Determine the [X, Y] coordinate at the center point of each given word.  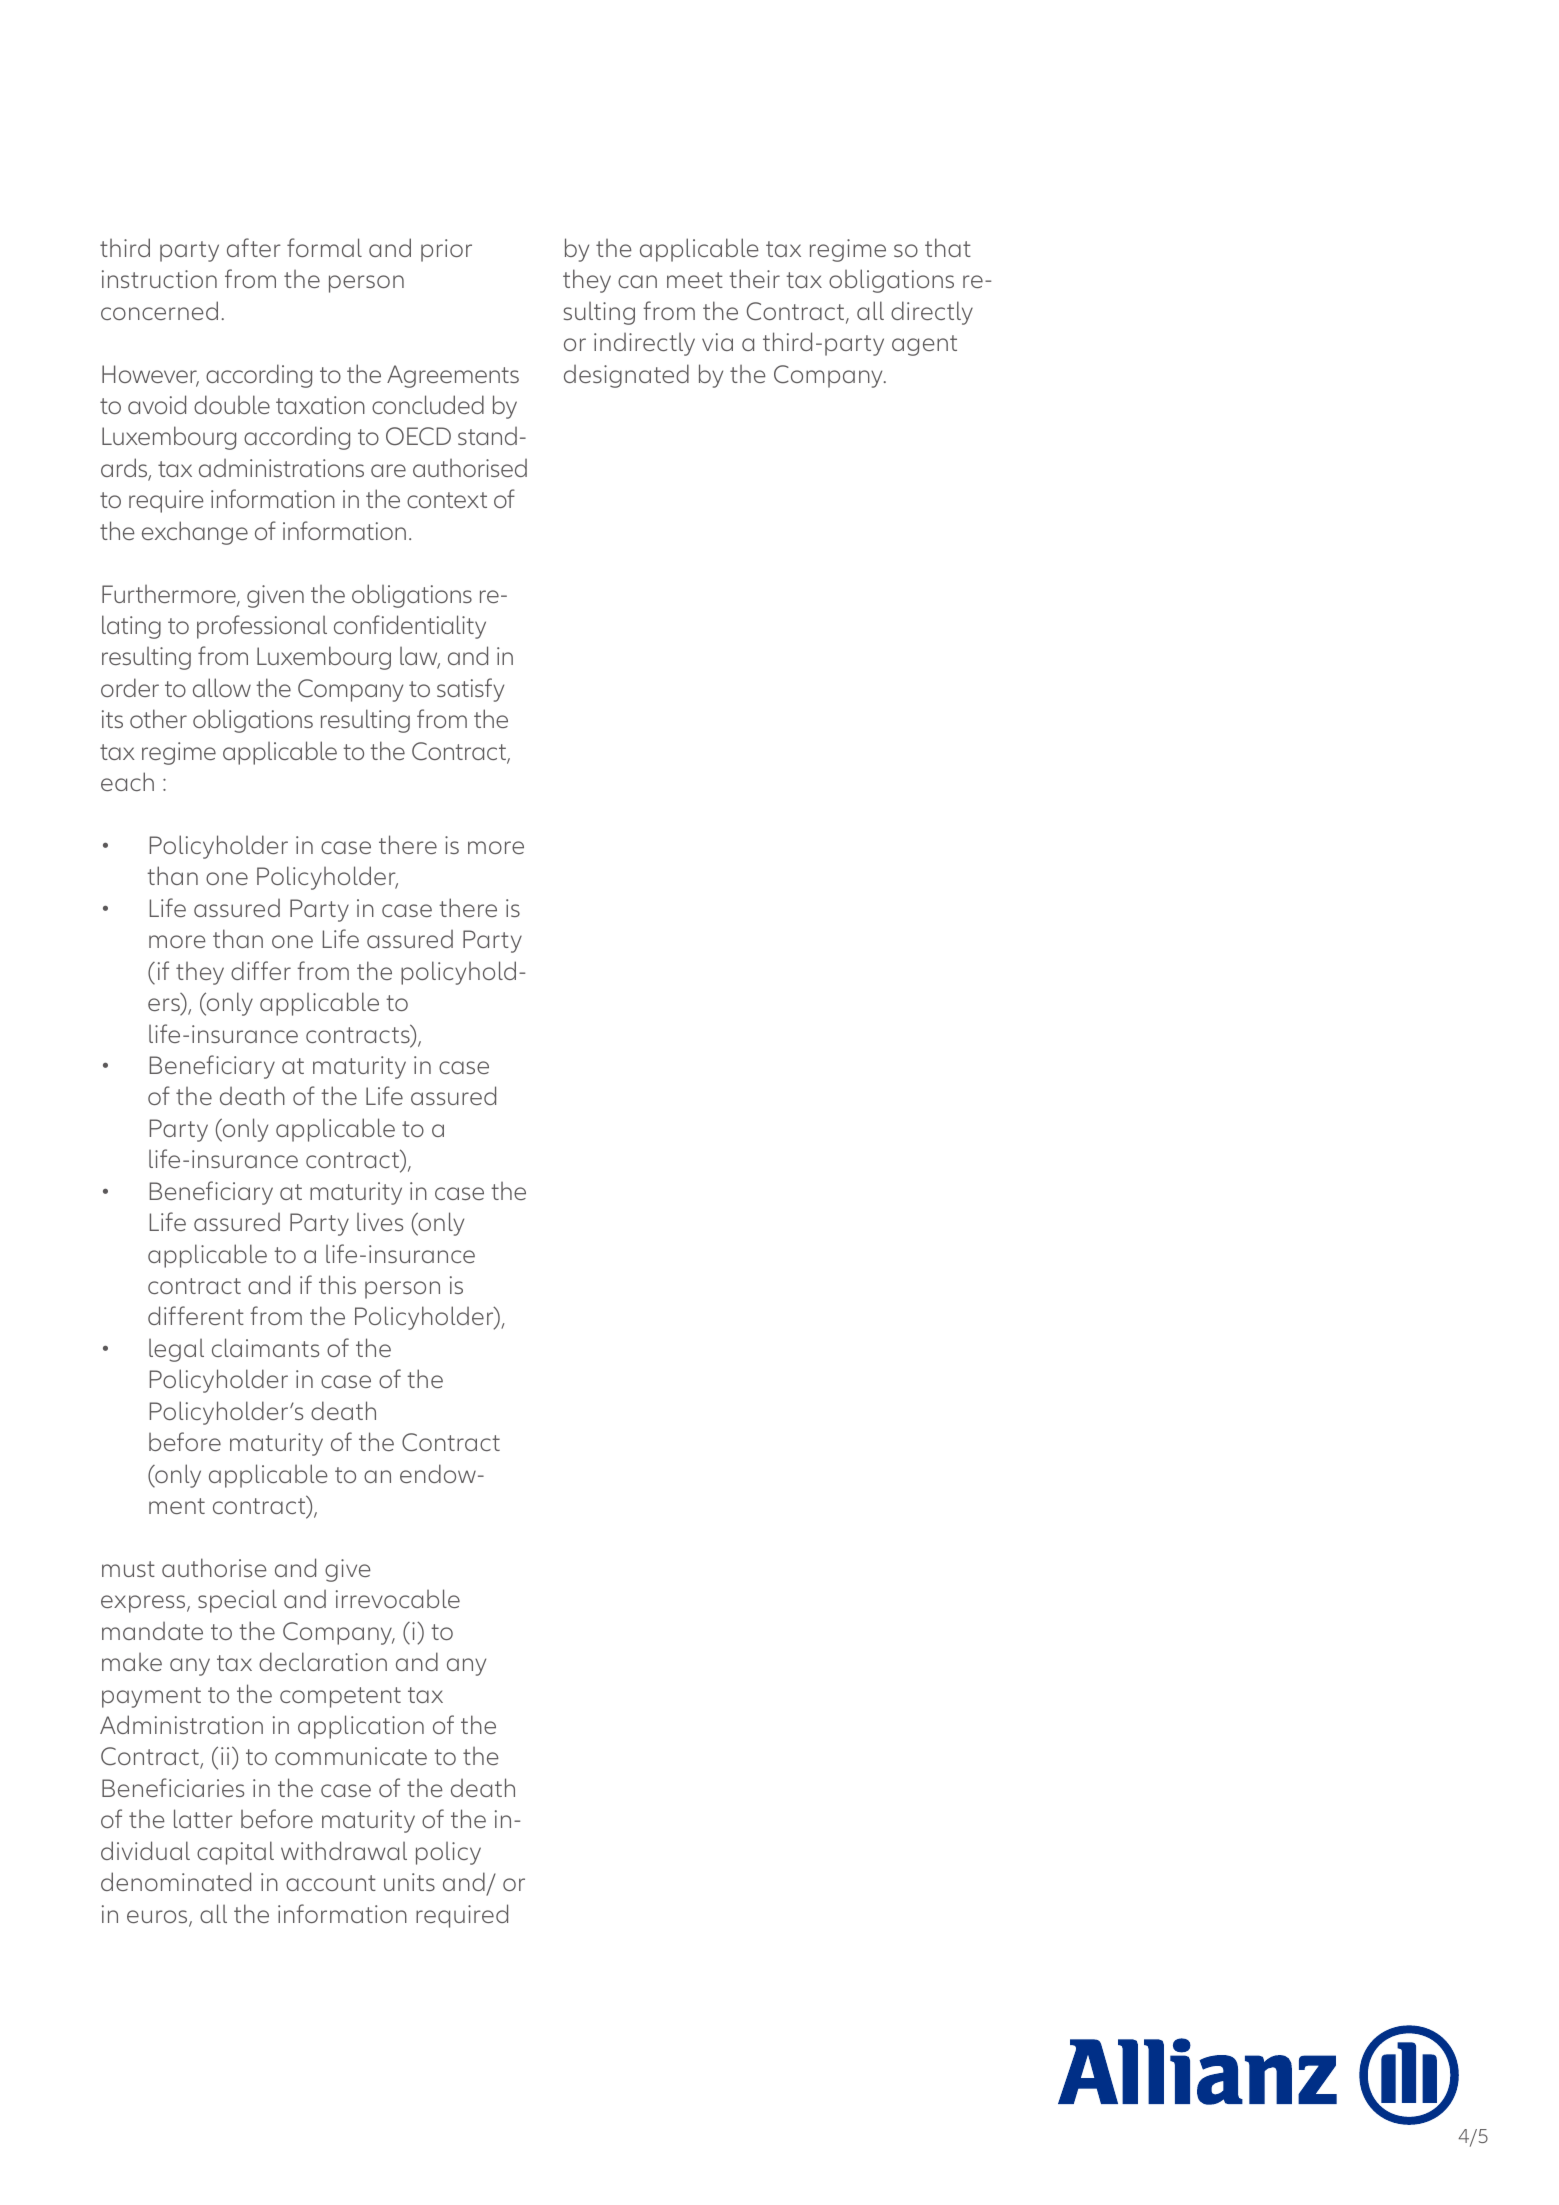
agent [924, 345]
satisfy [470, 690]
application [361, 1727]
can [637, 281]
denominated [176, 1881]
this [337, 1284]
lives [380, 1222]
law [420, 658]
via [717, 342]
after [254, 247]
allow [222, 687]
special [237, 1601]
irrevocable [398, 1598]
